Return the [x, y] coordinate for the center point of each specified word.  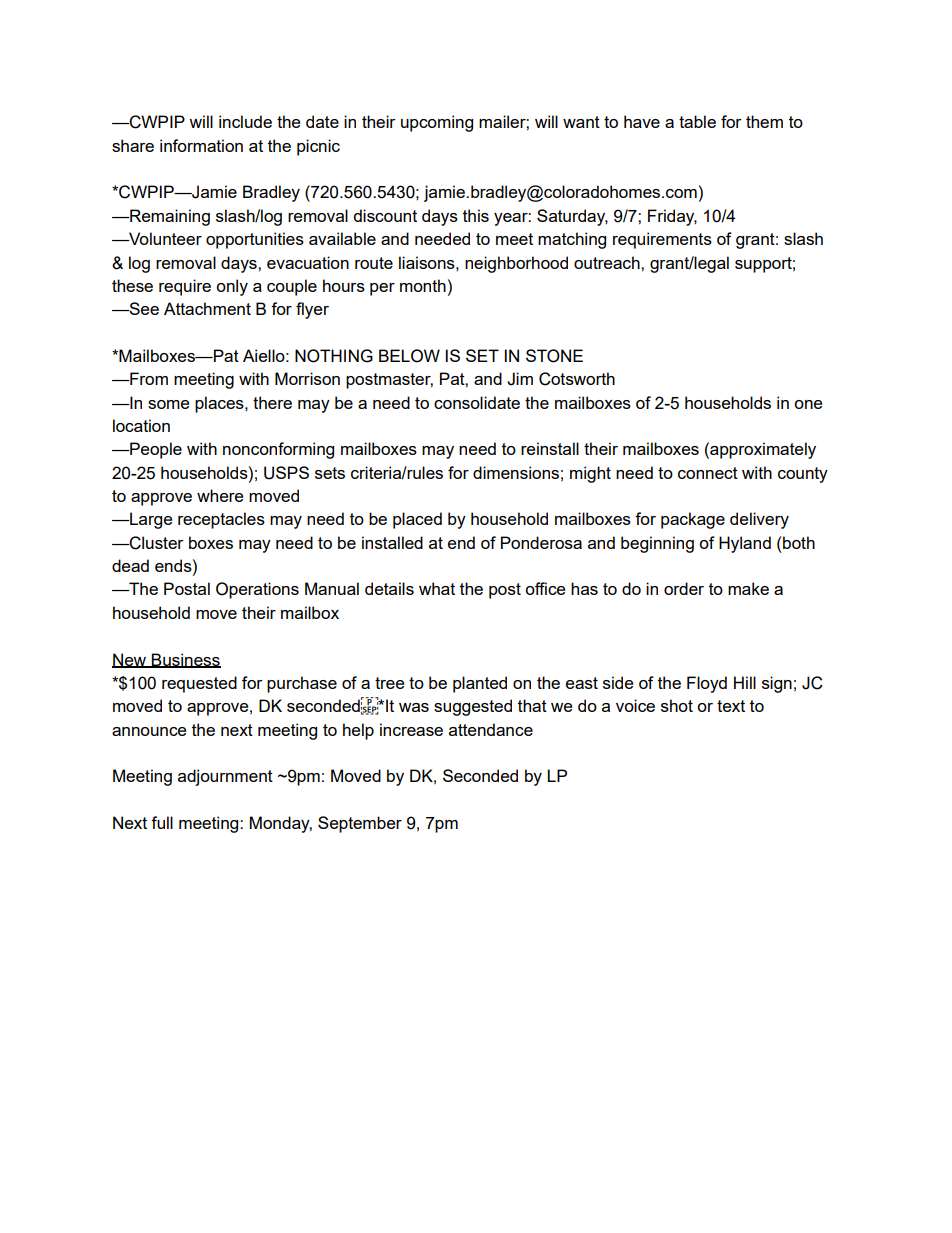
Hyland [745, 544]
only [232, 287]
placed [417, 520]
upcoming [437, 123]
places [220, 404]
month [423, 285]
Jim [520, 379]
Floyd [707, 684]
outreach [608, 262]
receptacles [221, 520]
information [201, 145]
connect [708, 473]
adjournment [225, 777]
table [697, 121]
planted [480, 684]
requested [199, 684]
